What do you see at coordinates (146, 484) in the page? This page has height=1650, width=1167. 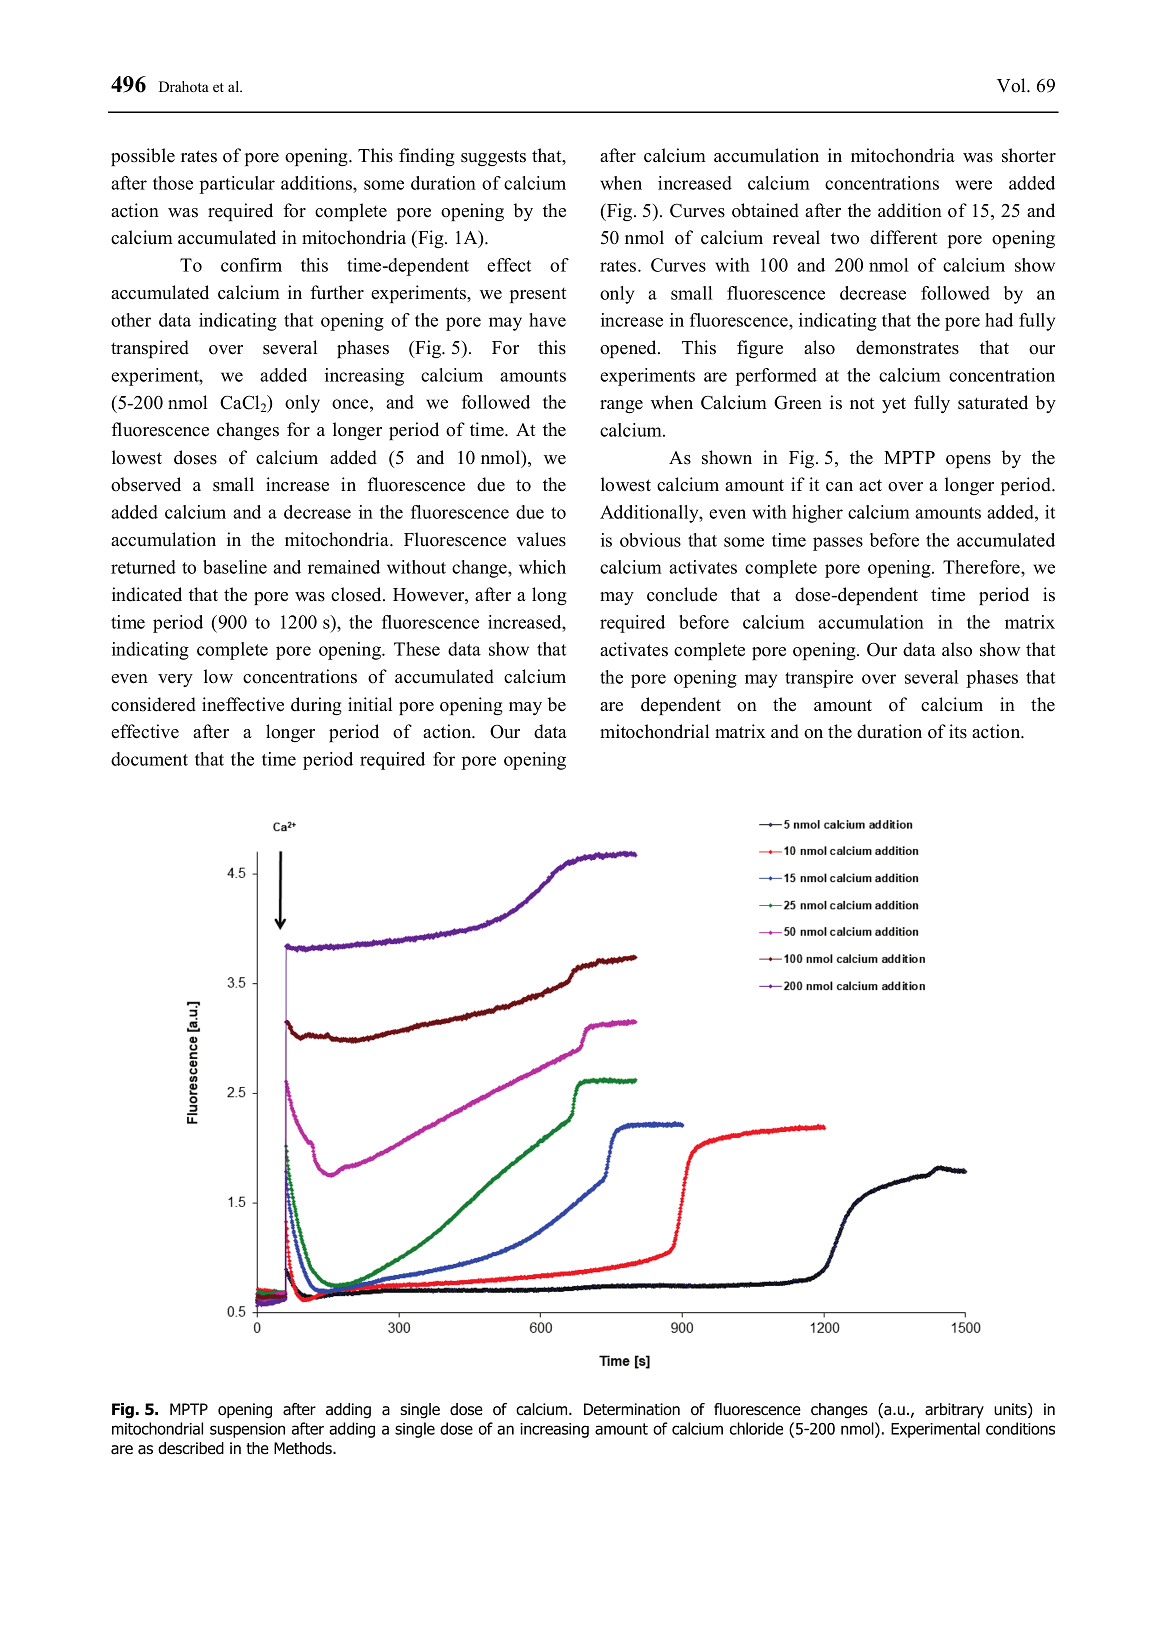 I see `observed` at bounding box center [146, 484].
